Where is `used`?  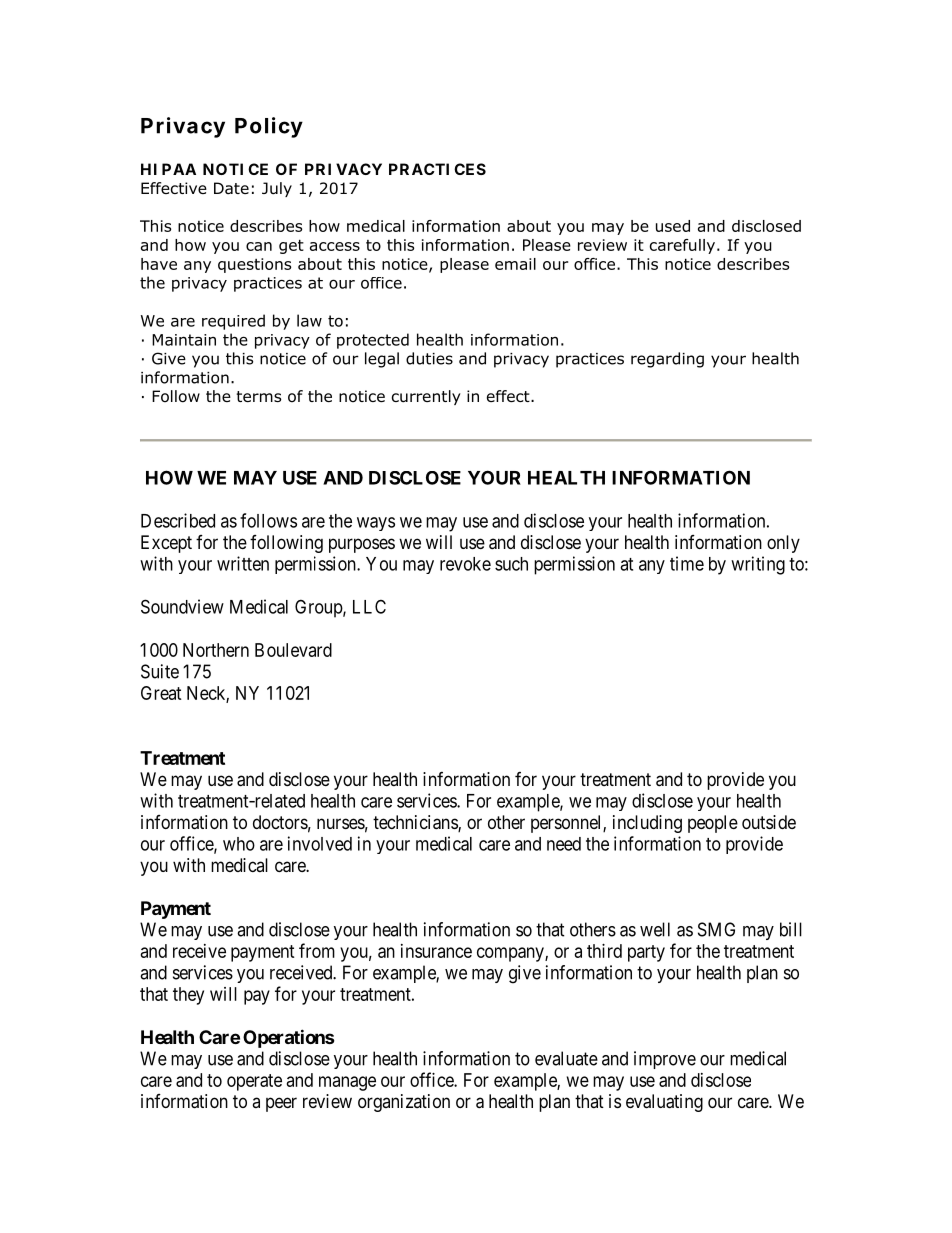
used is located at coordinates (673, 226).
